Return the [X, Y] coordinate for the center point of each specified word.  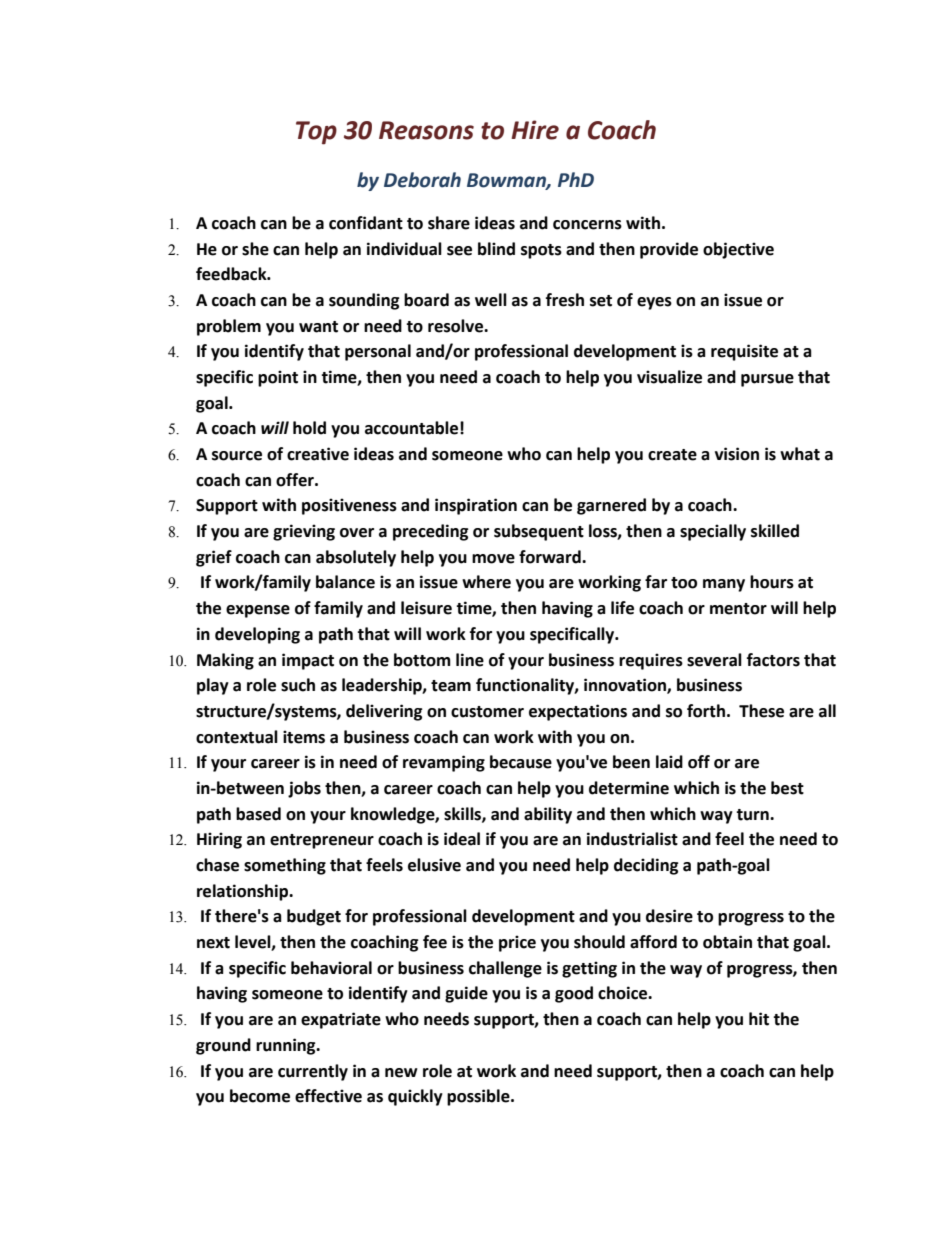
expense [258, 611]
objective [738, 250]
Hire [535, 130]
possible [479, 1097]
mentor [738, 609]
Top [316, 133]
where [486, 582]
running [287, 1046]
